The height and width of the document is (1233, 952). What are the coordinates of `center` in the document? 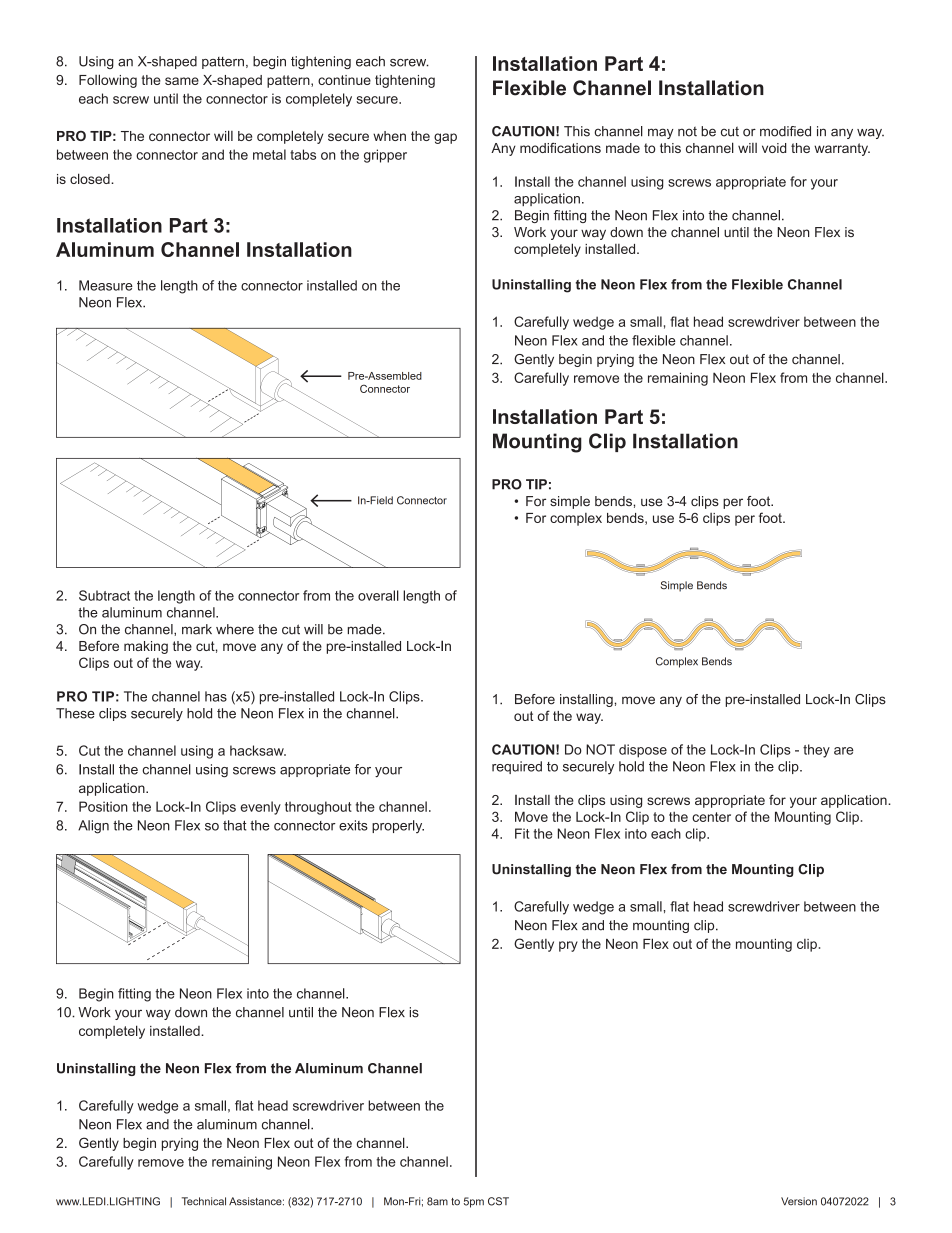 It's located at (711, 817).
